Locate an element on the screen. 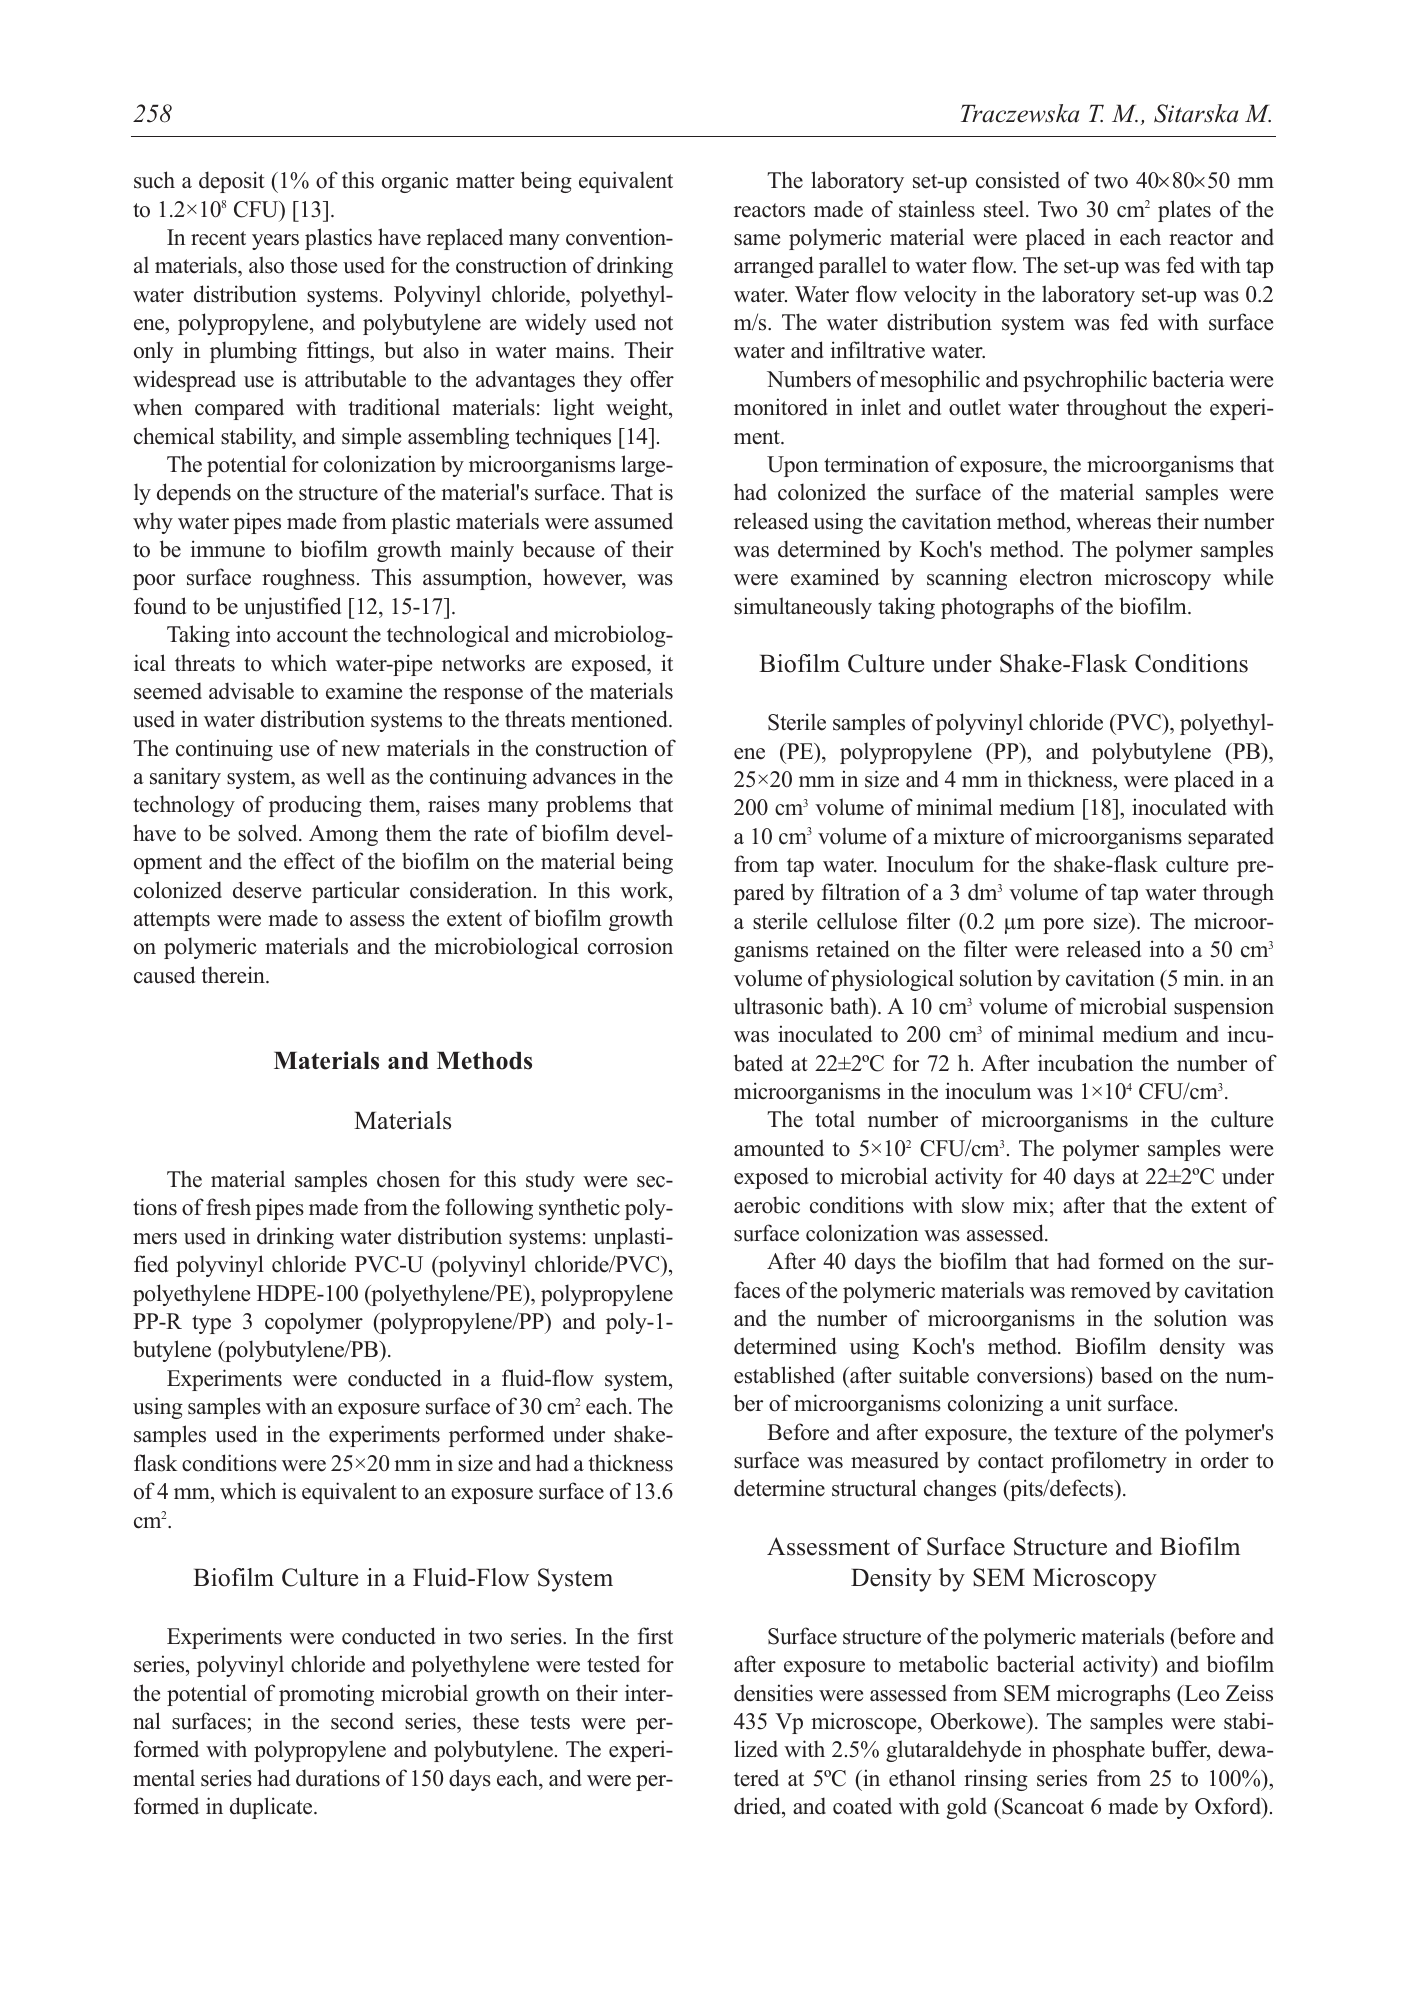 The width and height of the screenshot is (1407, 1991). advisable is located at coordinates (251, 691).
